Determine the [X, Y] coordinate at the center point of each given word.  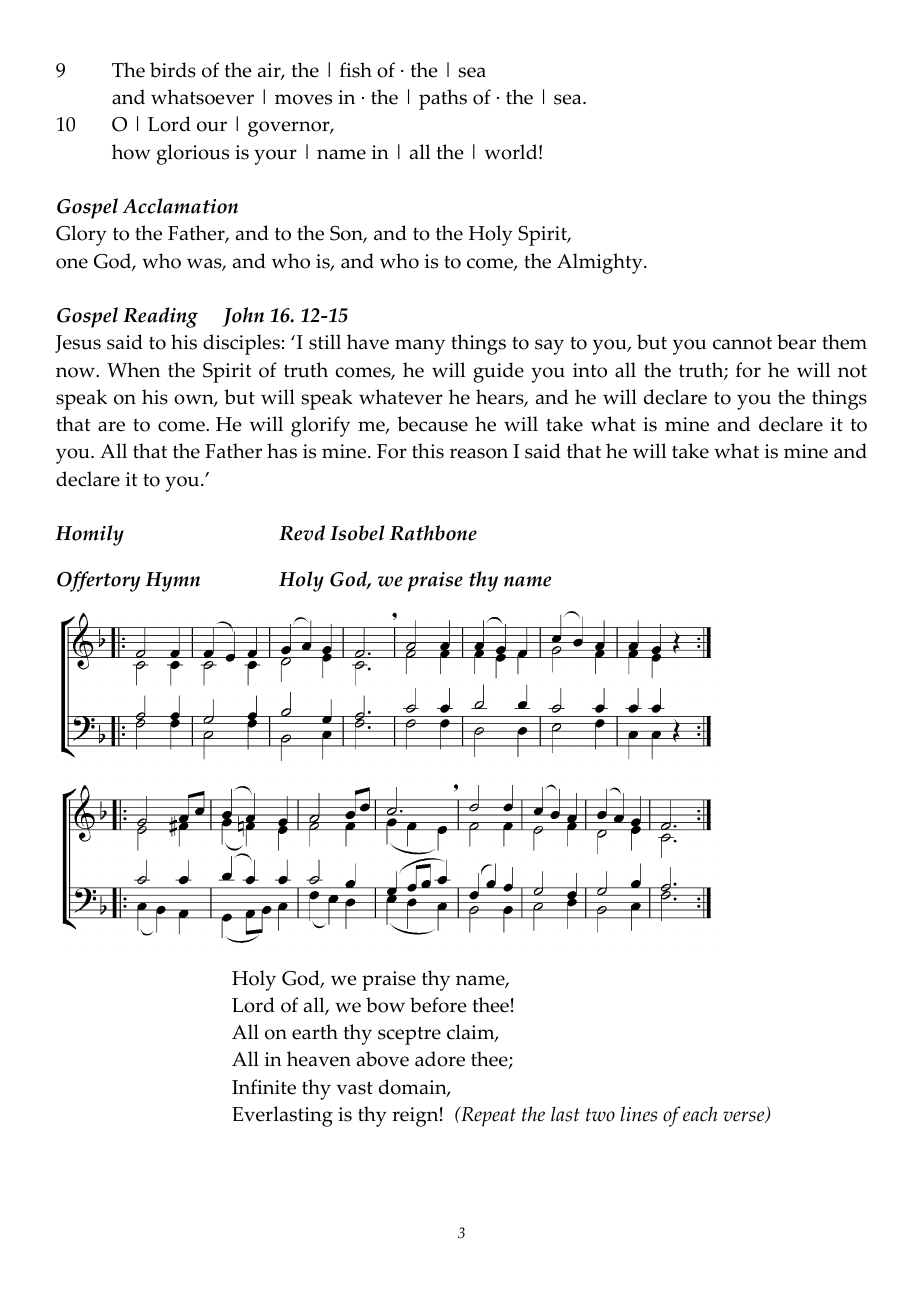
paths [443, 99]
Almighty [601, 263]
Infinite [264, 1087]
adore [440, 1059]
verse [745, 1117]
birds [173, 70]
